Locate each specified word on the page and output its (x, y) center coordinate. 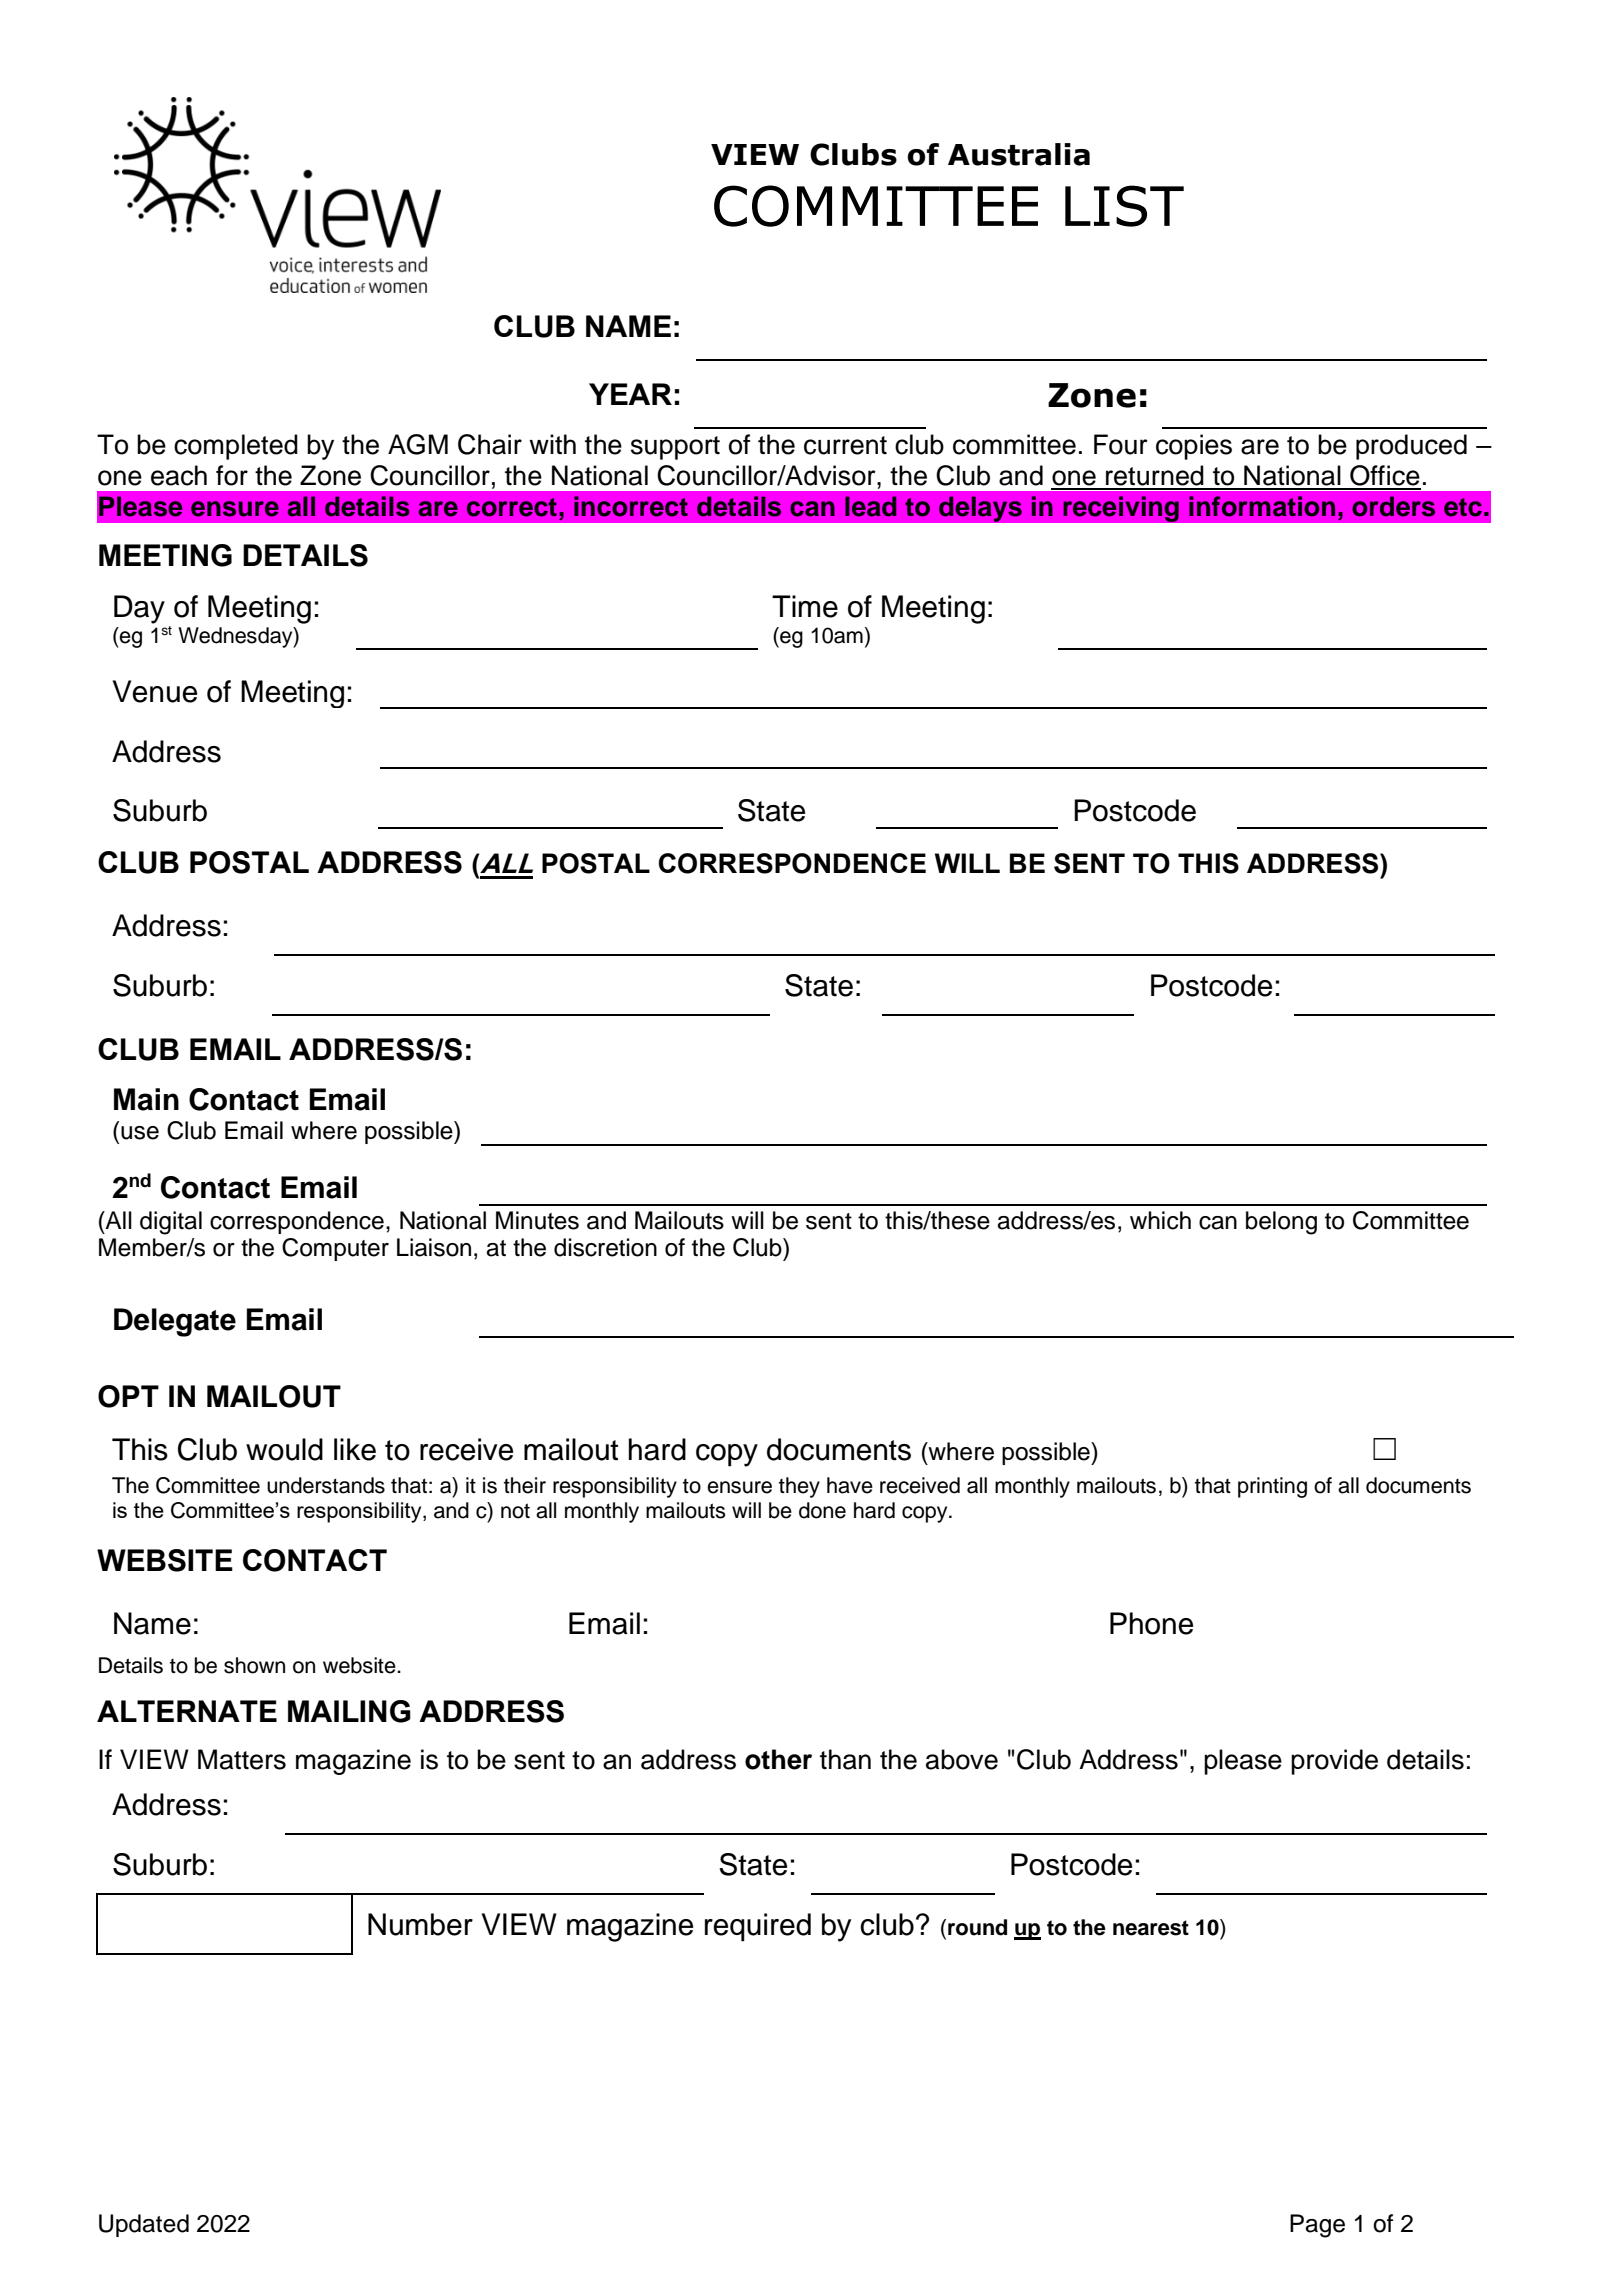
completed (236, 447)
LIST (1124, 206)
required (758, 1927)
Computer (335, 1249)
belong (1281, 1223)
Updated (144, 2225)
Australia (1019, 154)
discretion (605, 1247)
